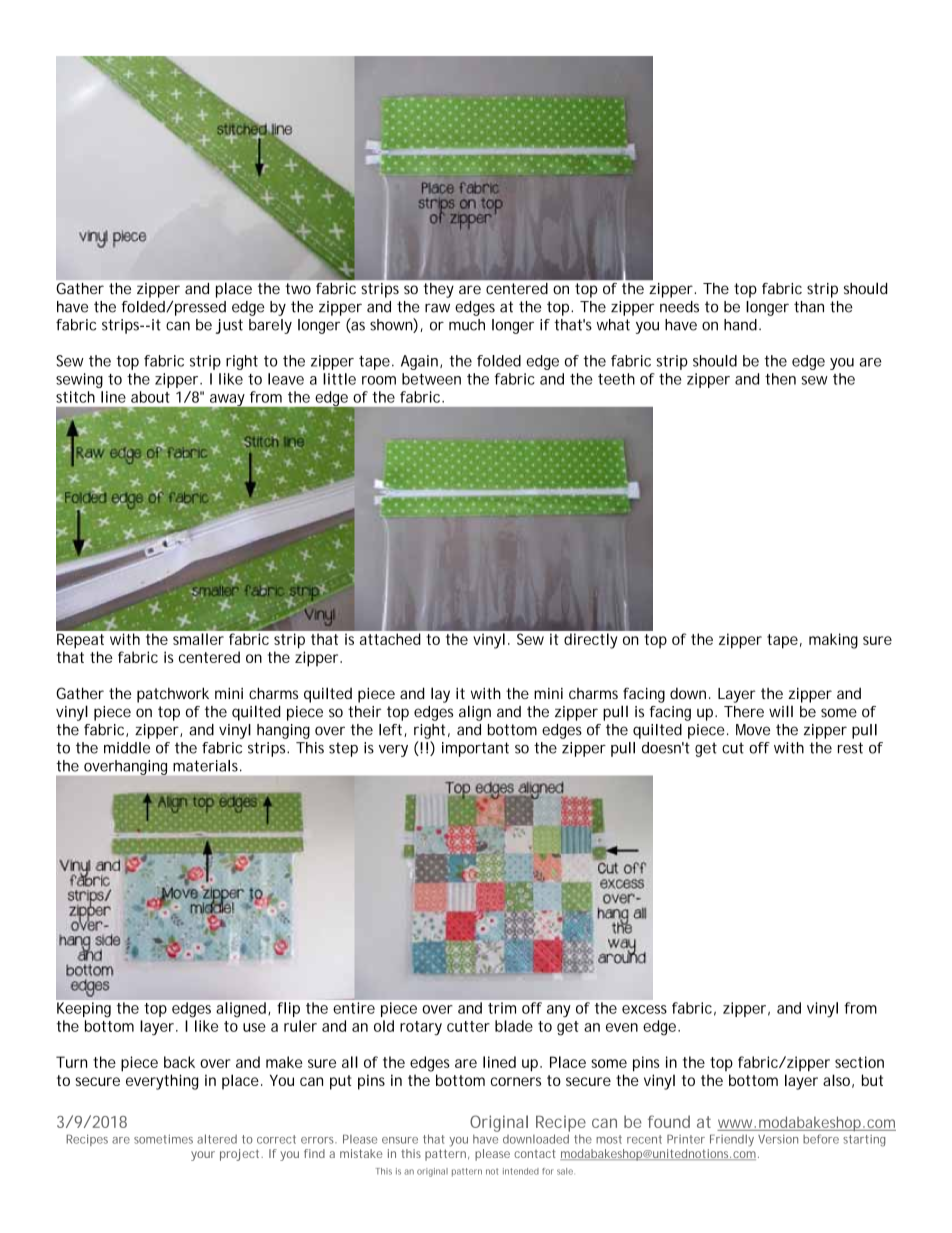 This image has width=952, height=1233. What do you see at coordinates (229, 326) in the image?
I see `just` at bounding box center [229, 326].
